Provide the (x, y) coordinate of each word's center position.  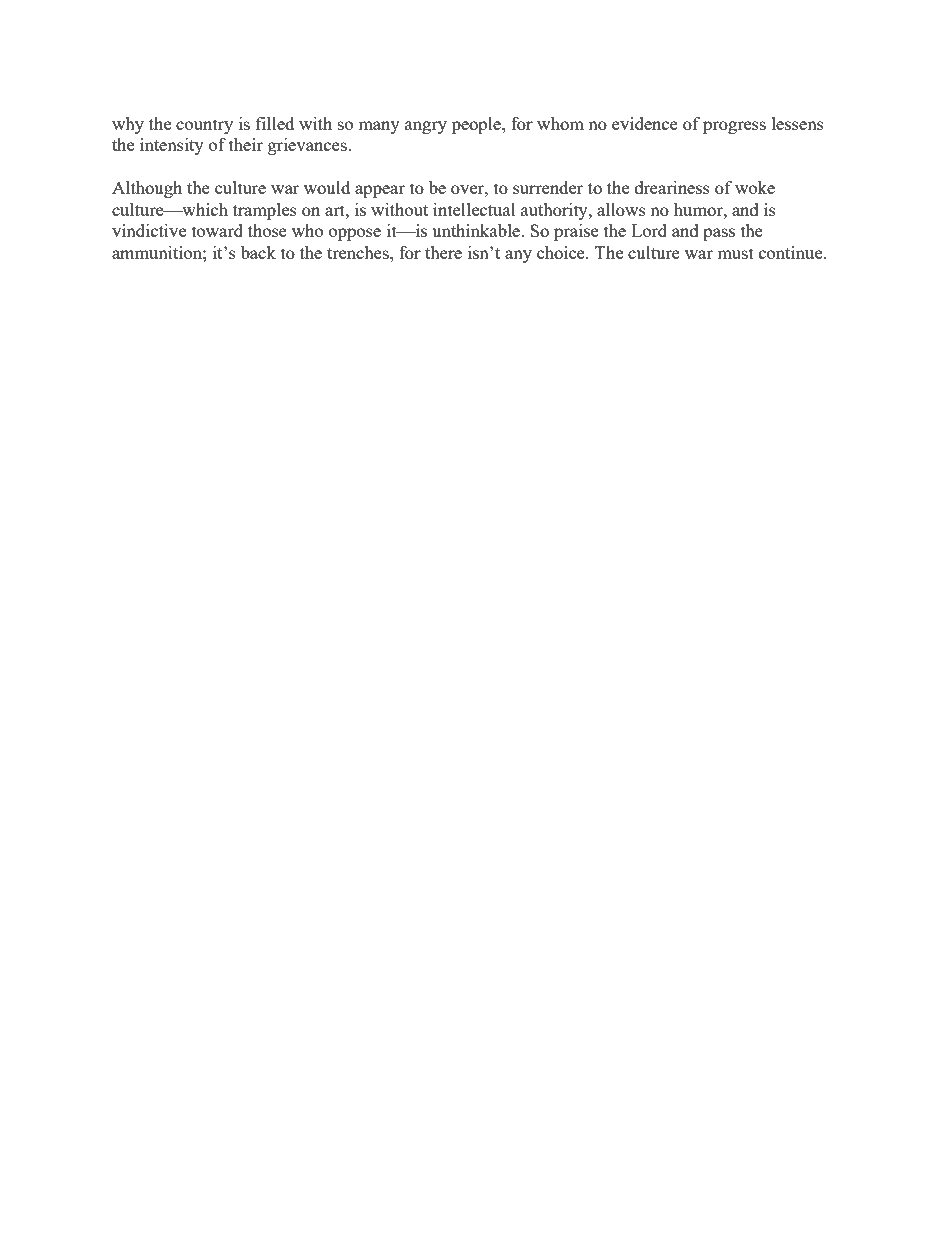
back (258, 252)
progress (734, 127)
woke (755, 187)
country (204, 126)
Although (147, 189)
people (477, 125)
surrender (548, 187)
